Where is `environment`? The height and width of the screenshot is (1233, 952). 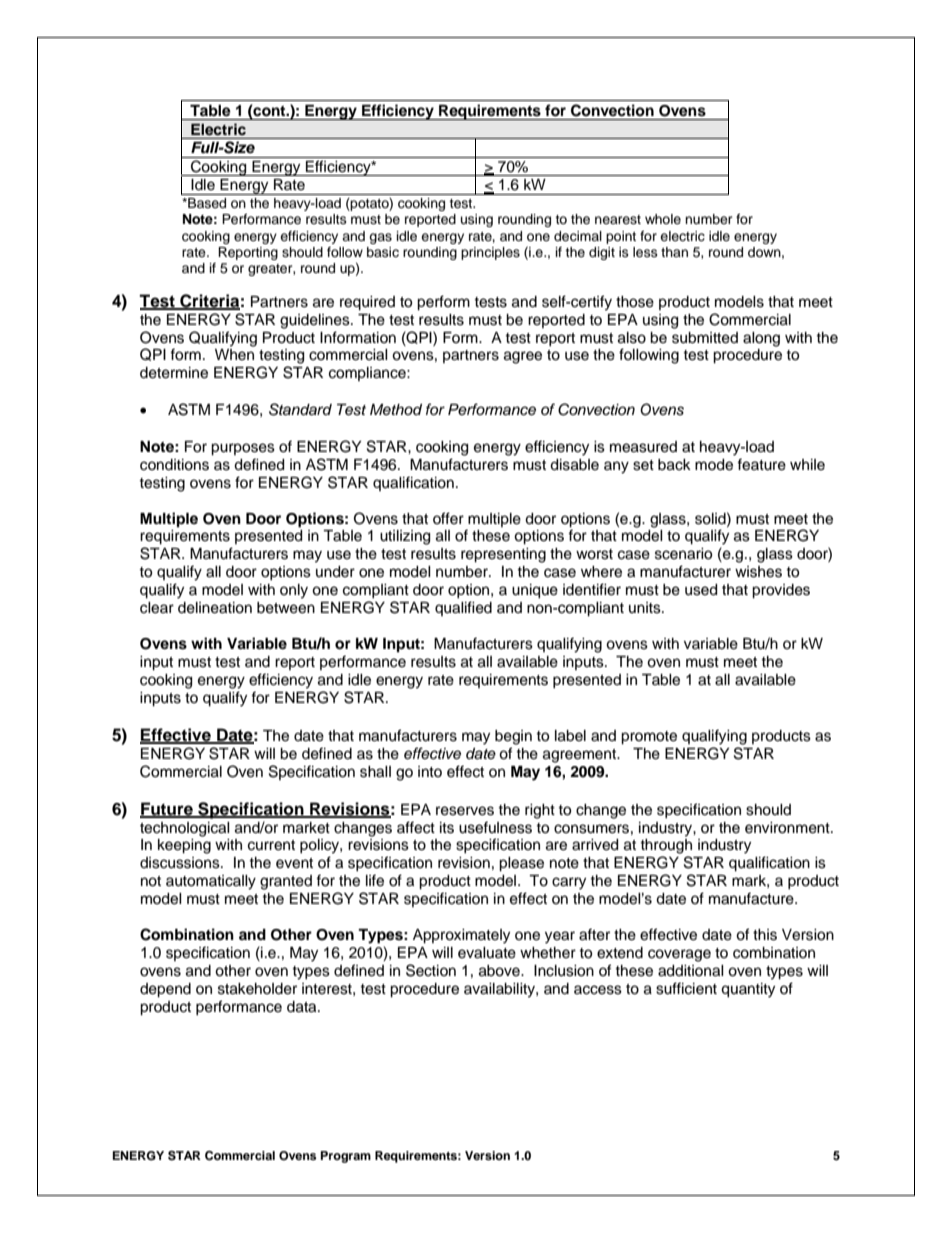
environment is located at coordinates (788, 828).
